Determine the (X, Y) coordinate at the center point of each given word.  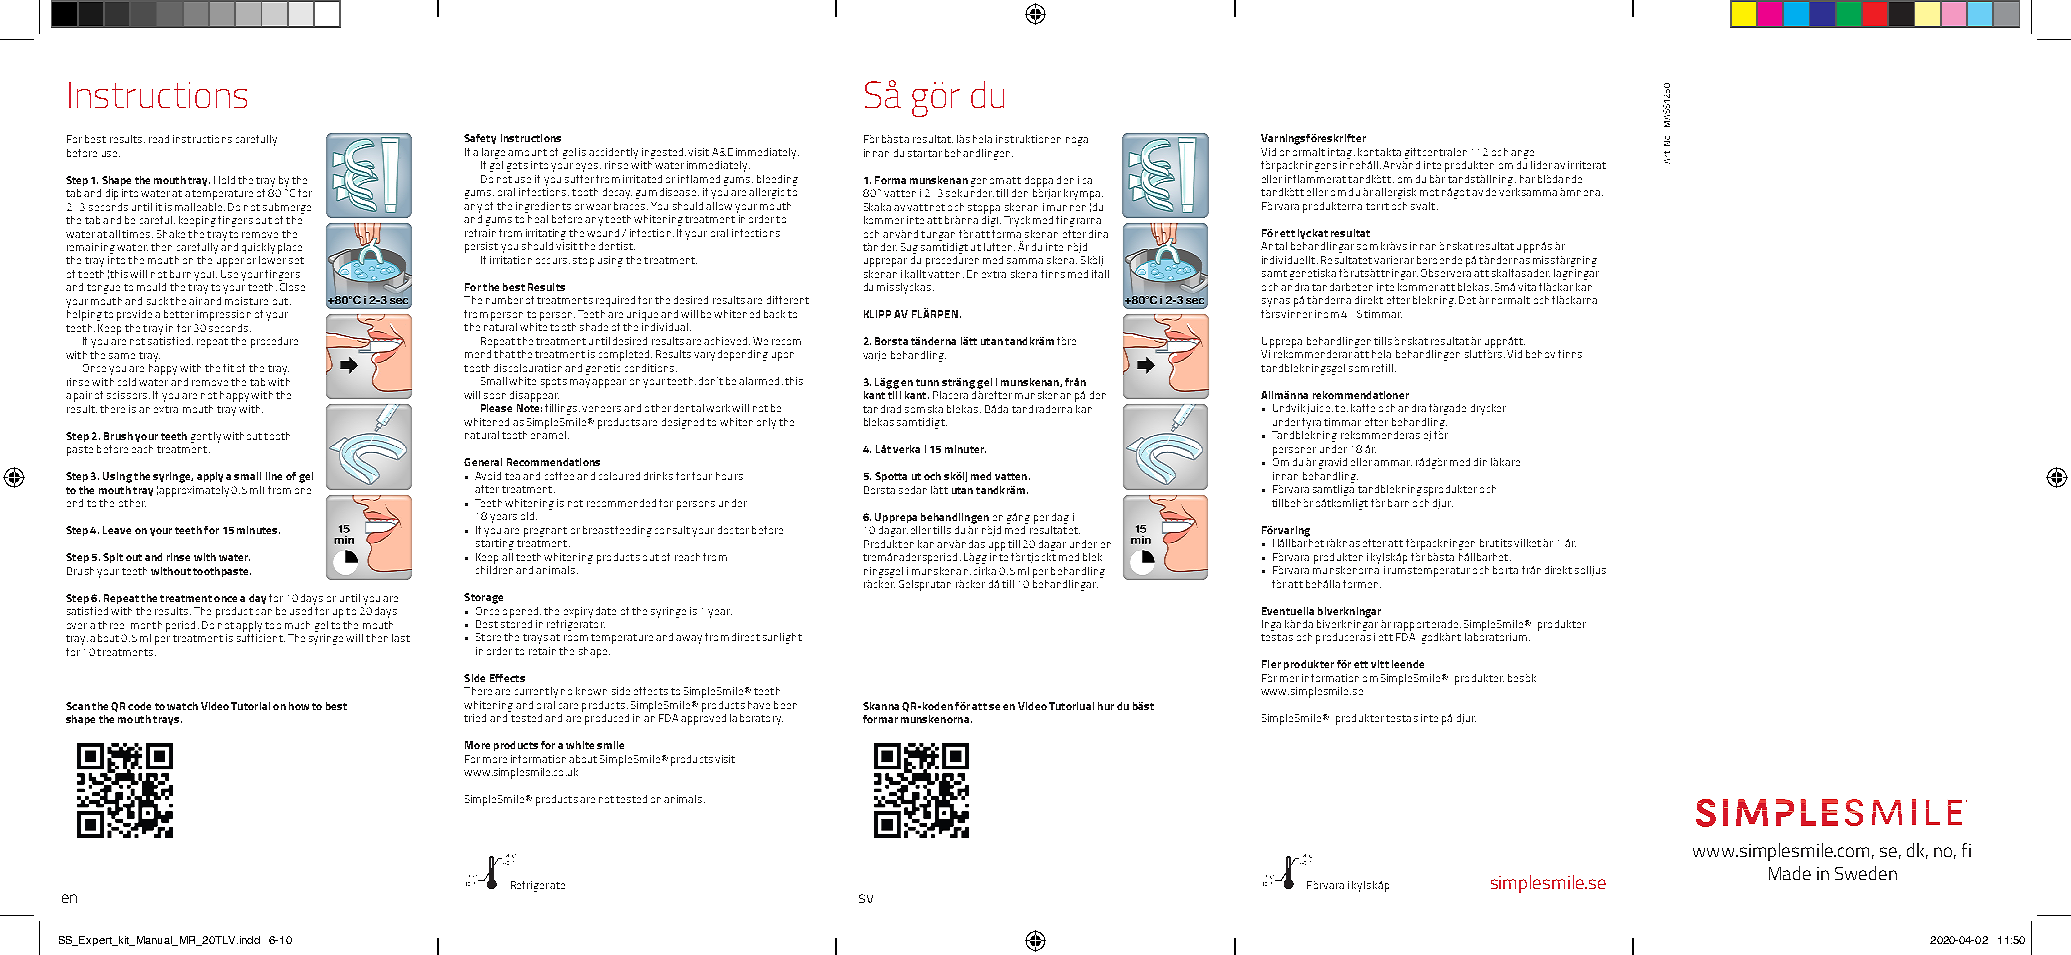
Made (1790, 873)
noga (1077, 141)
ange (1522, 154)
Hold (224, 180)
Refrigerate (538, 886)
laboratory (756, 719)
